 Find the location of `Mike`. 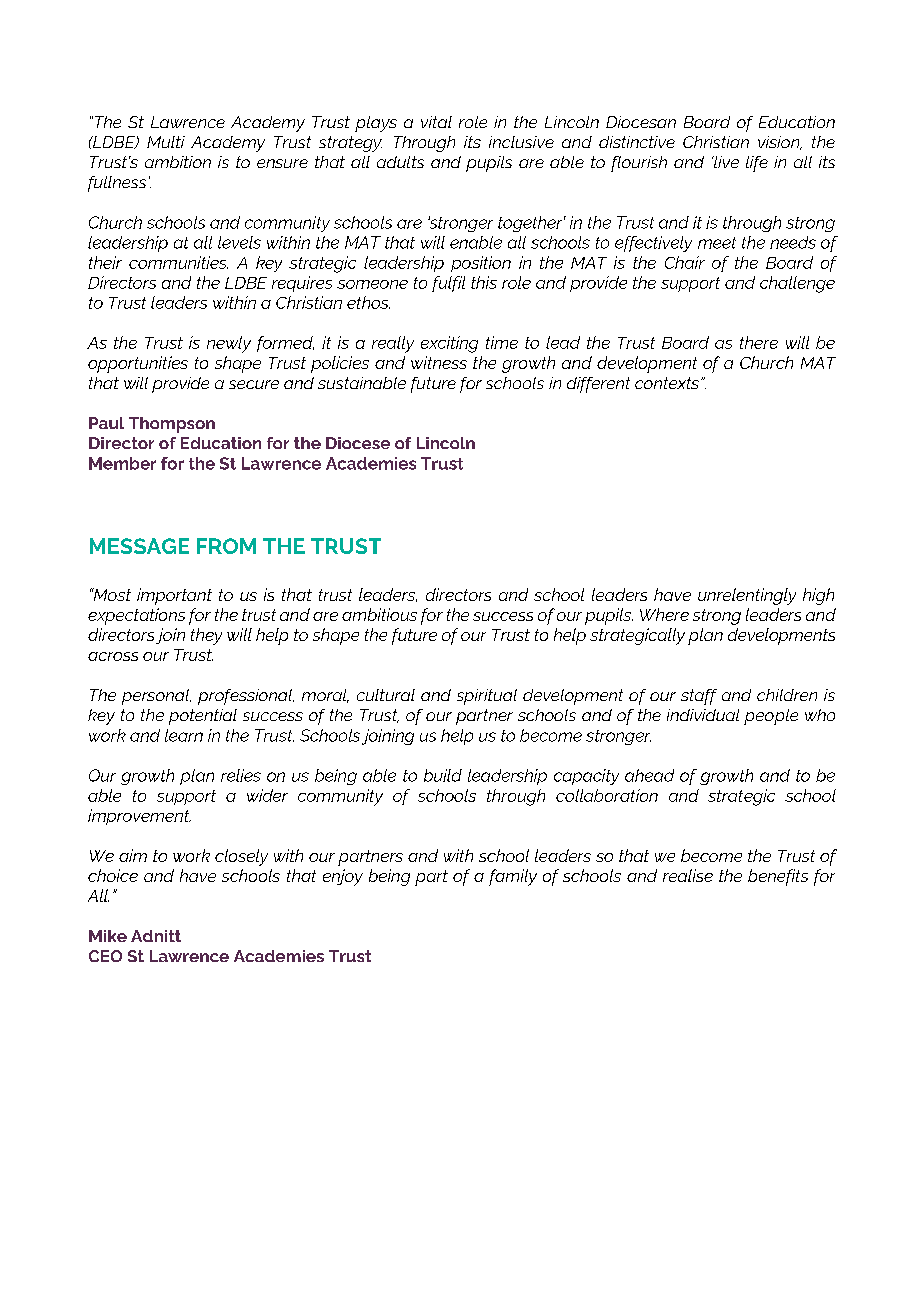

Mike is located at coordinates (108, 936).
